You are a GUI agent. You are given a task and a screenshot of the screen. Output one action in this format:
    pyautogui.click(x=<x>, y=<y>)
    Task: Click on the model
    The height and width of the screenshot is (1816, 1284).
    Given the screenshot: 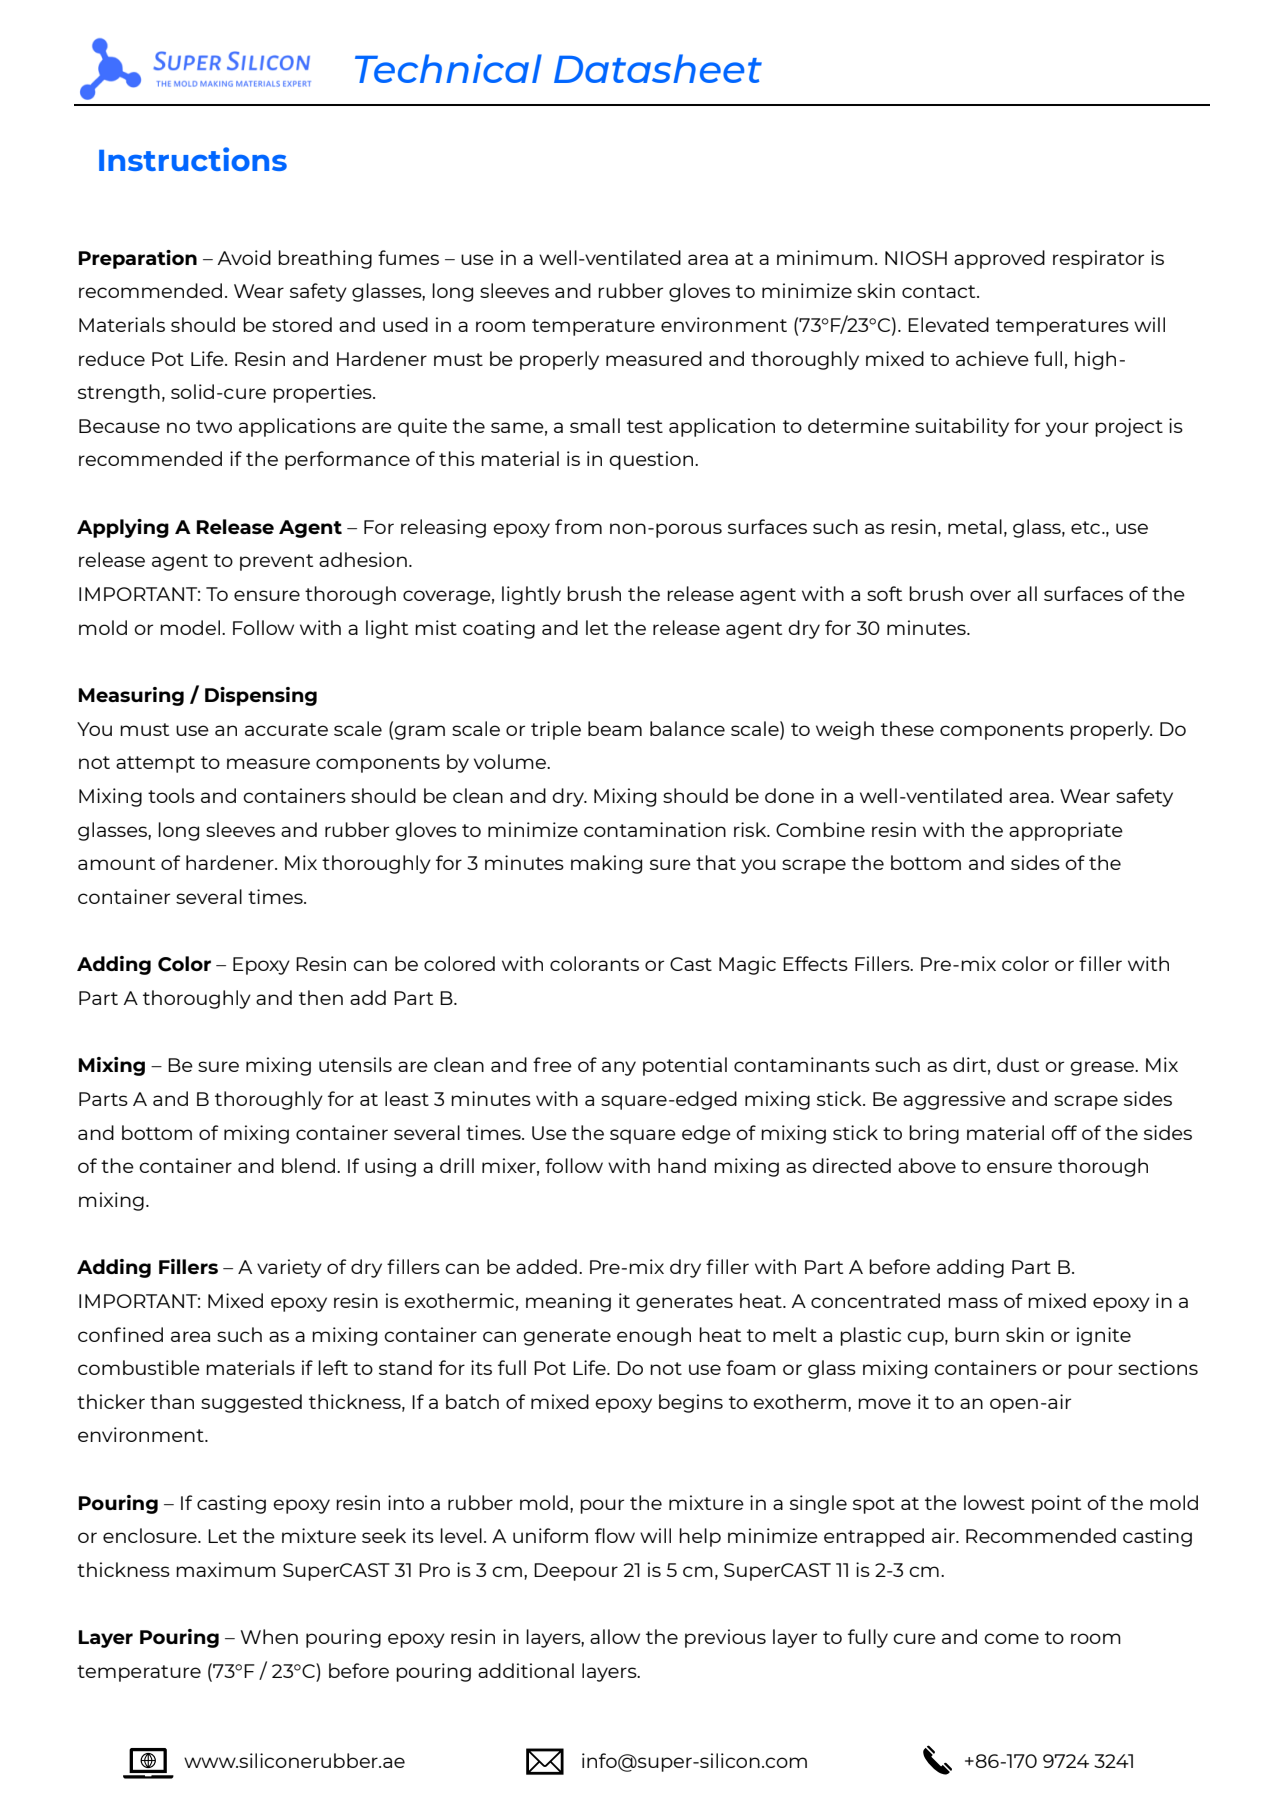 What is the action you would take?
    pyautogui.click(x=191, y=627)
